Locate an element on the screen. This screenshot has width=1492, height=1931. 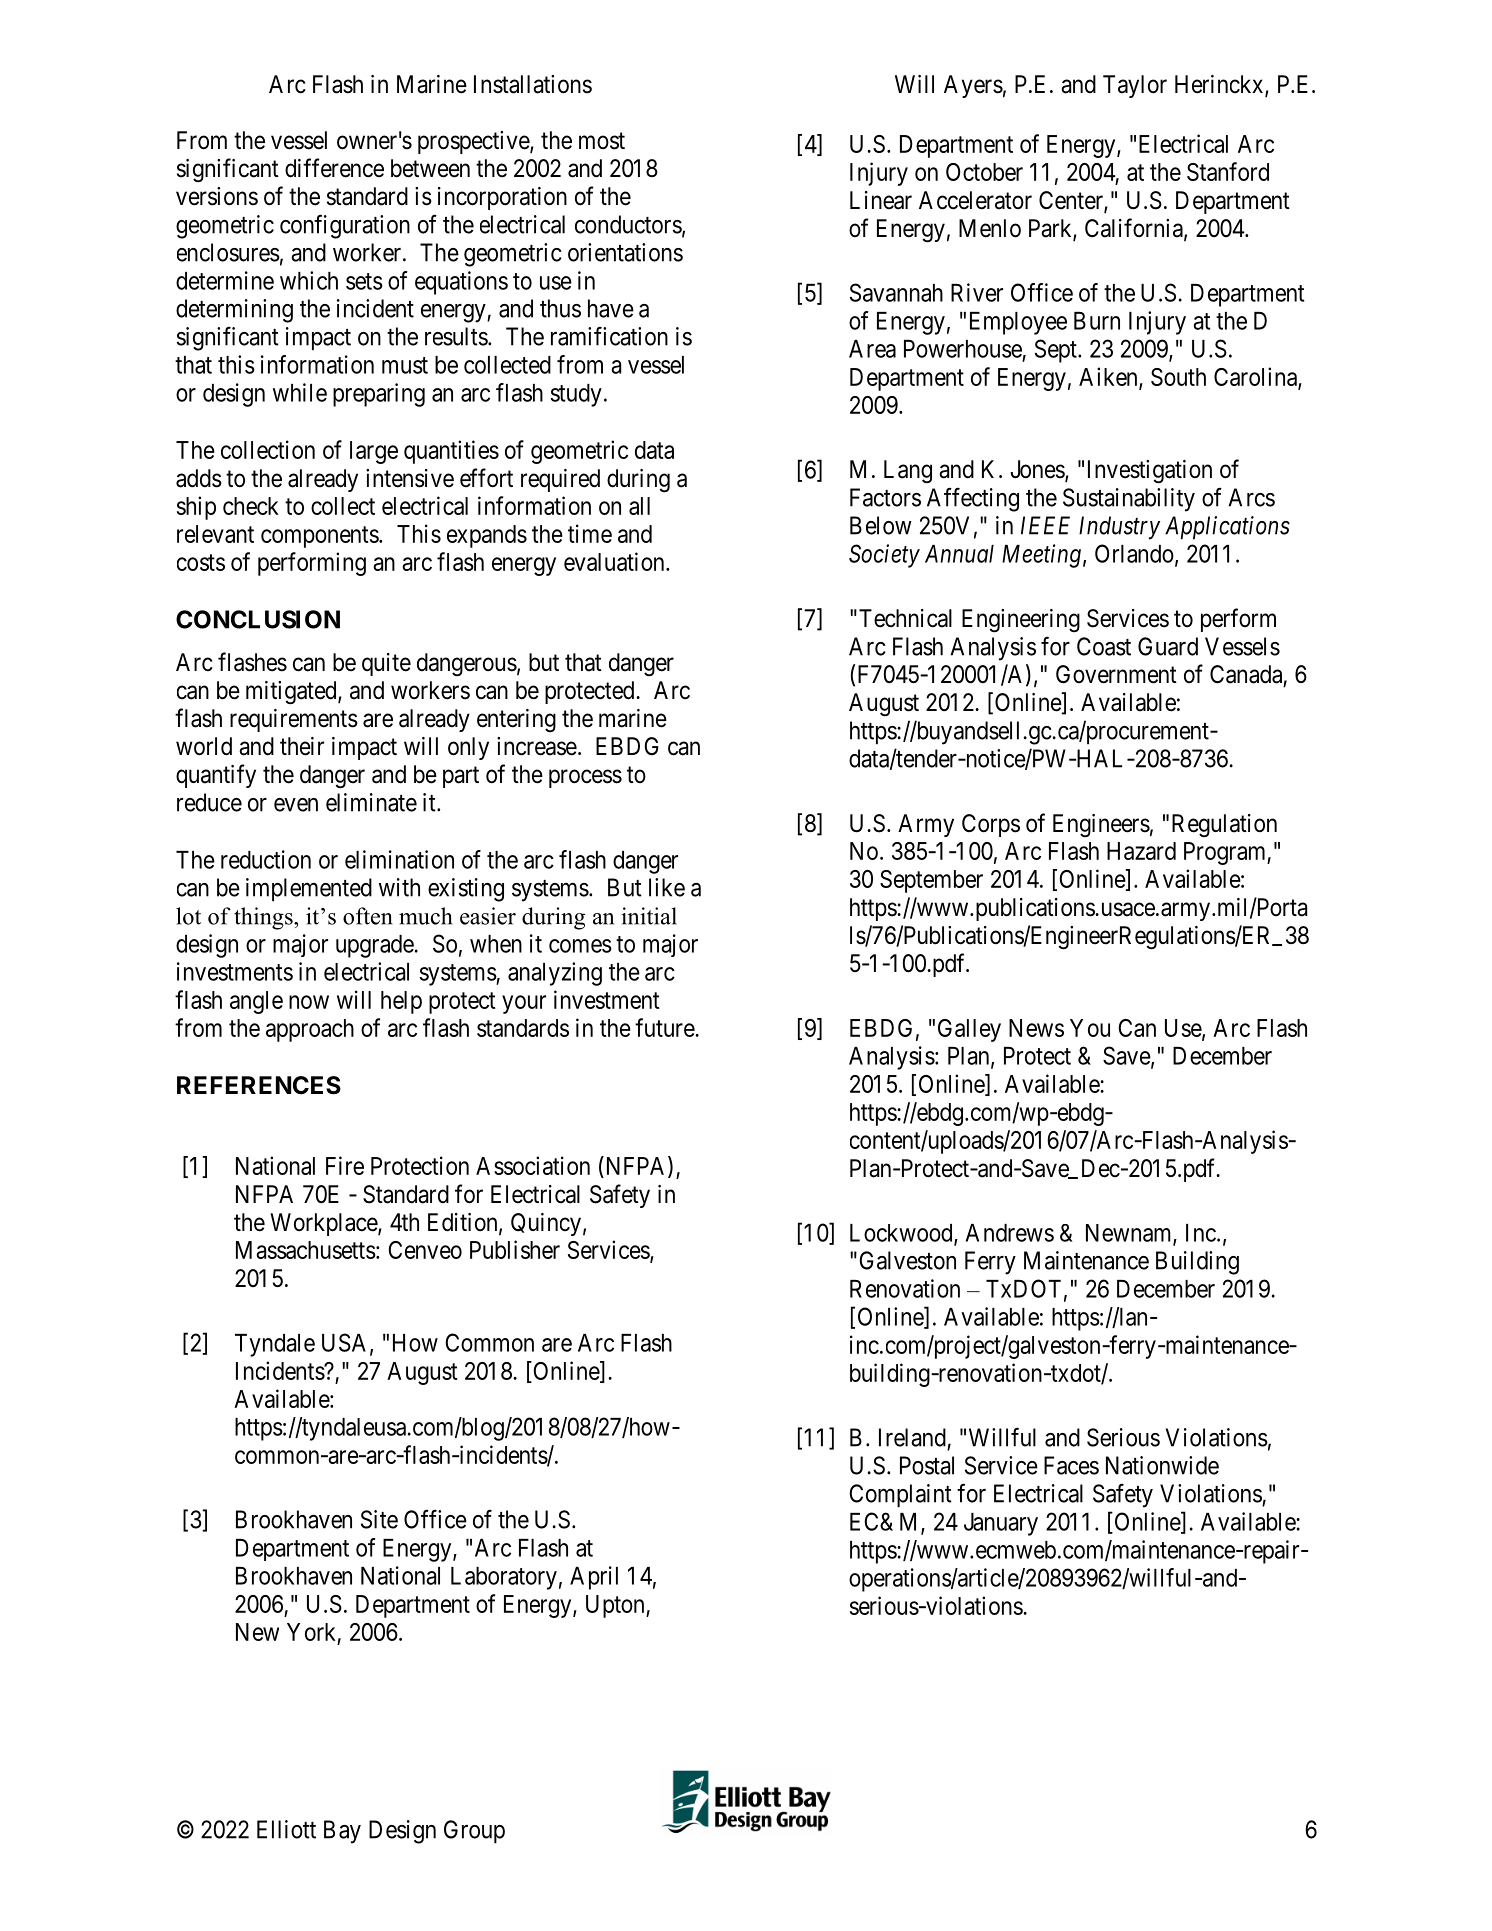
Elliott is located at coordinates (286, 1829).
